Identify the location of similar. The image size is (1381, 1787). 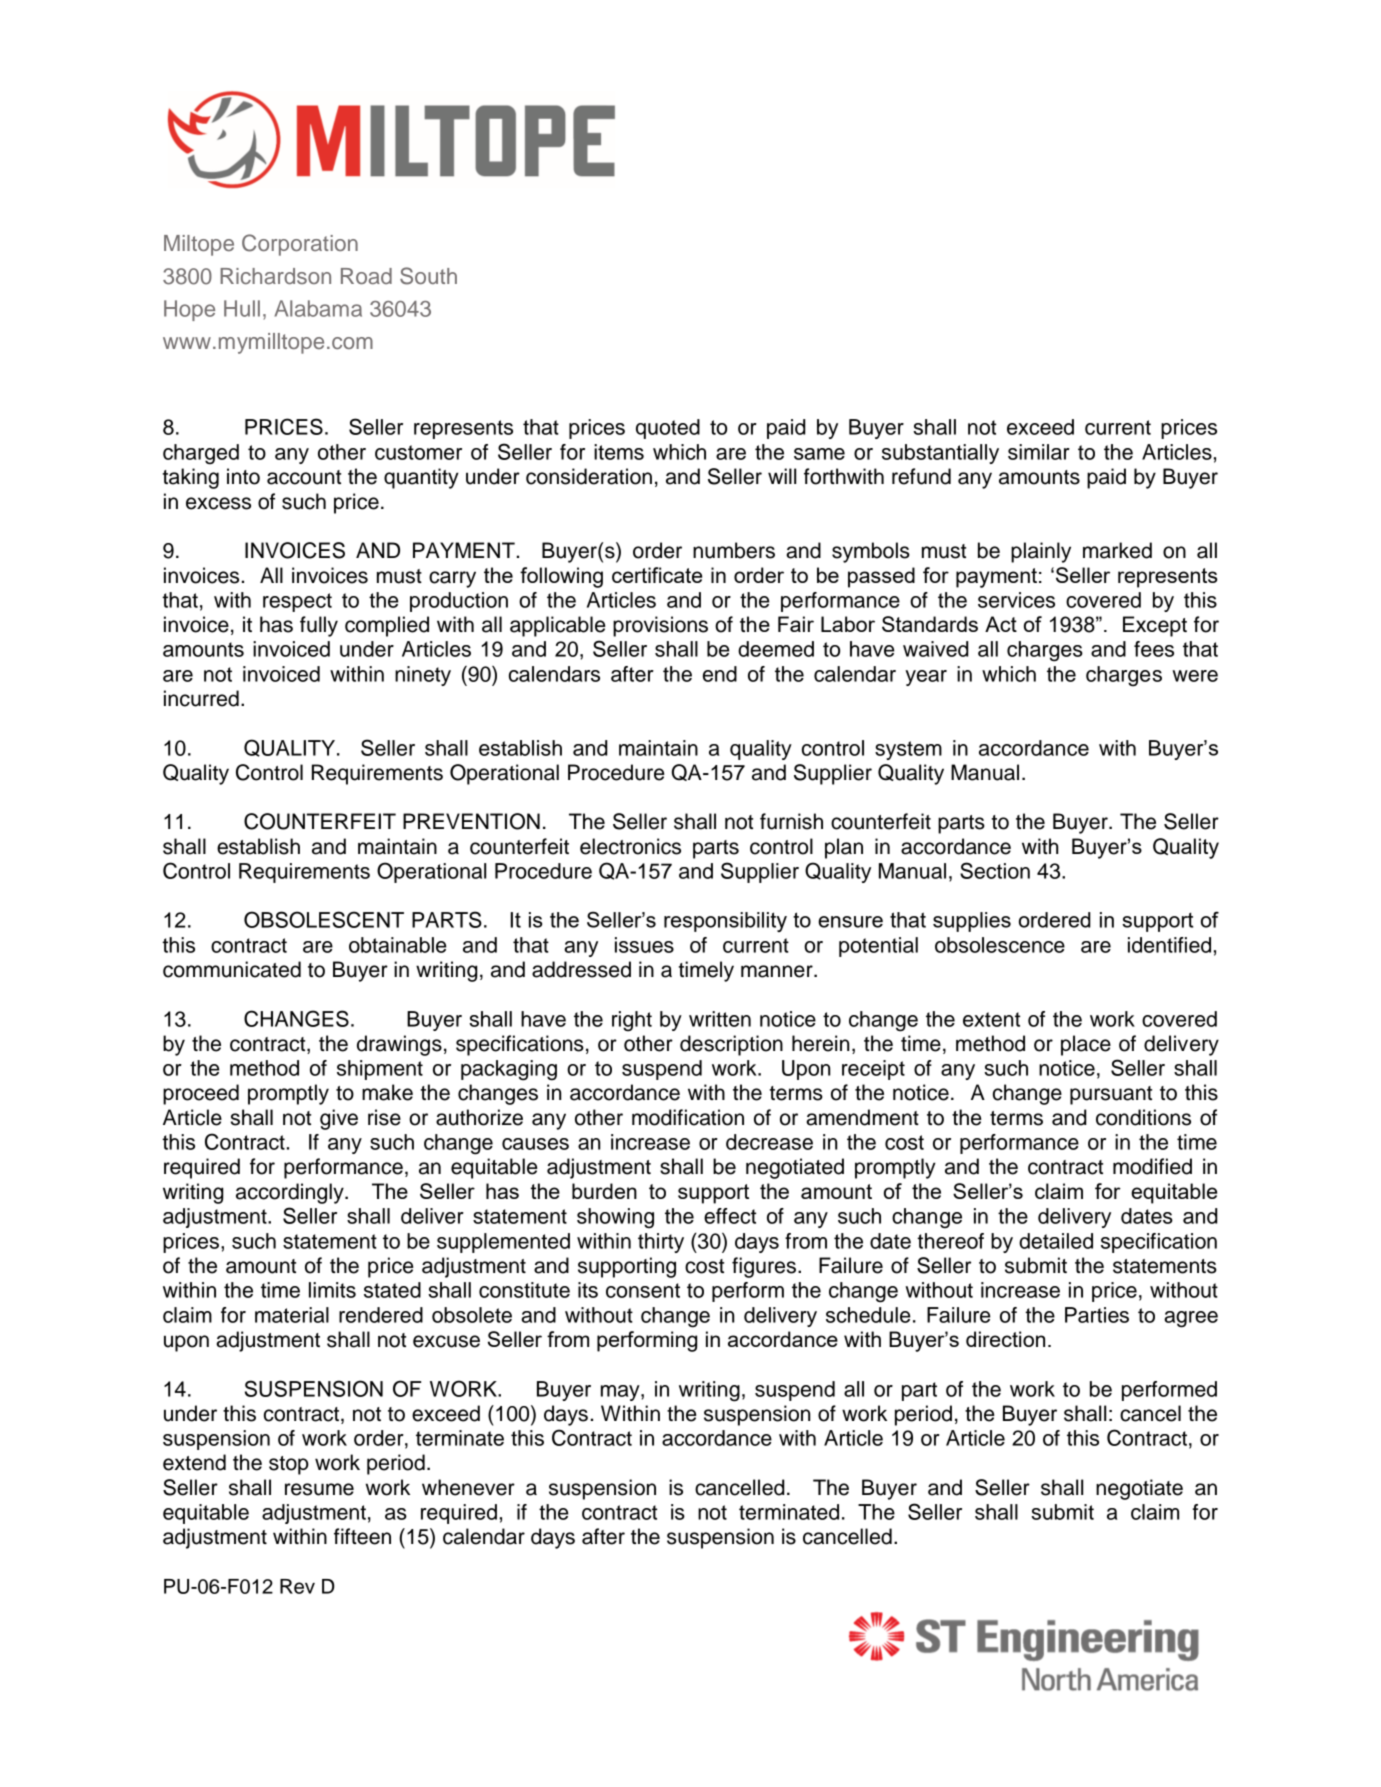
(1039, 452).
